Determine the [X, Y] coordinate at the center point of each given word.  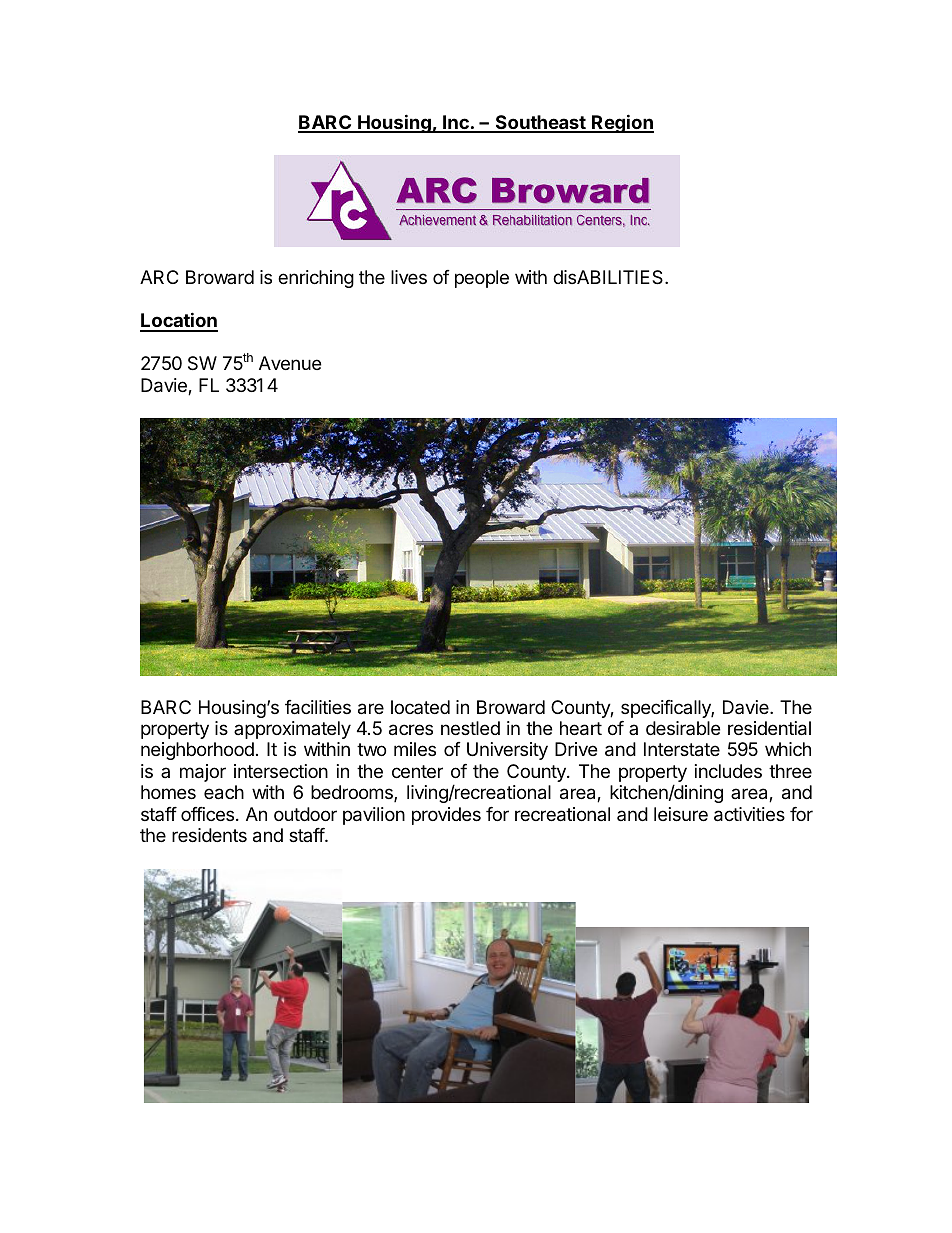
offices [209, 814]
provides [446, 816]
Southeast [540, 123]
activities [749, 814]
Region [622, 123]
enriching [316, 279]
